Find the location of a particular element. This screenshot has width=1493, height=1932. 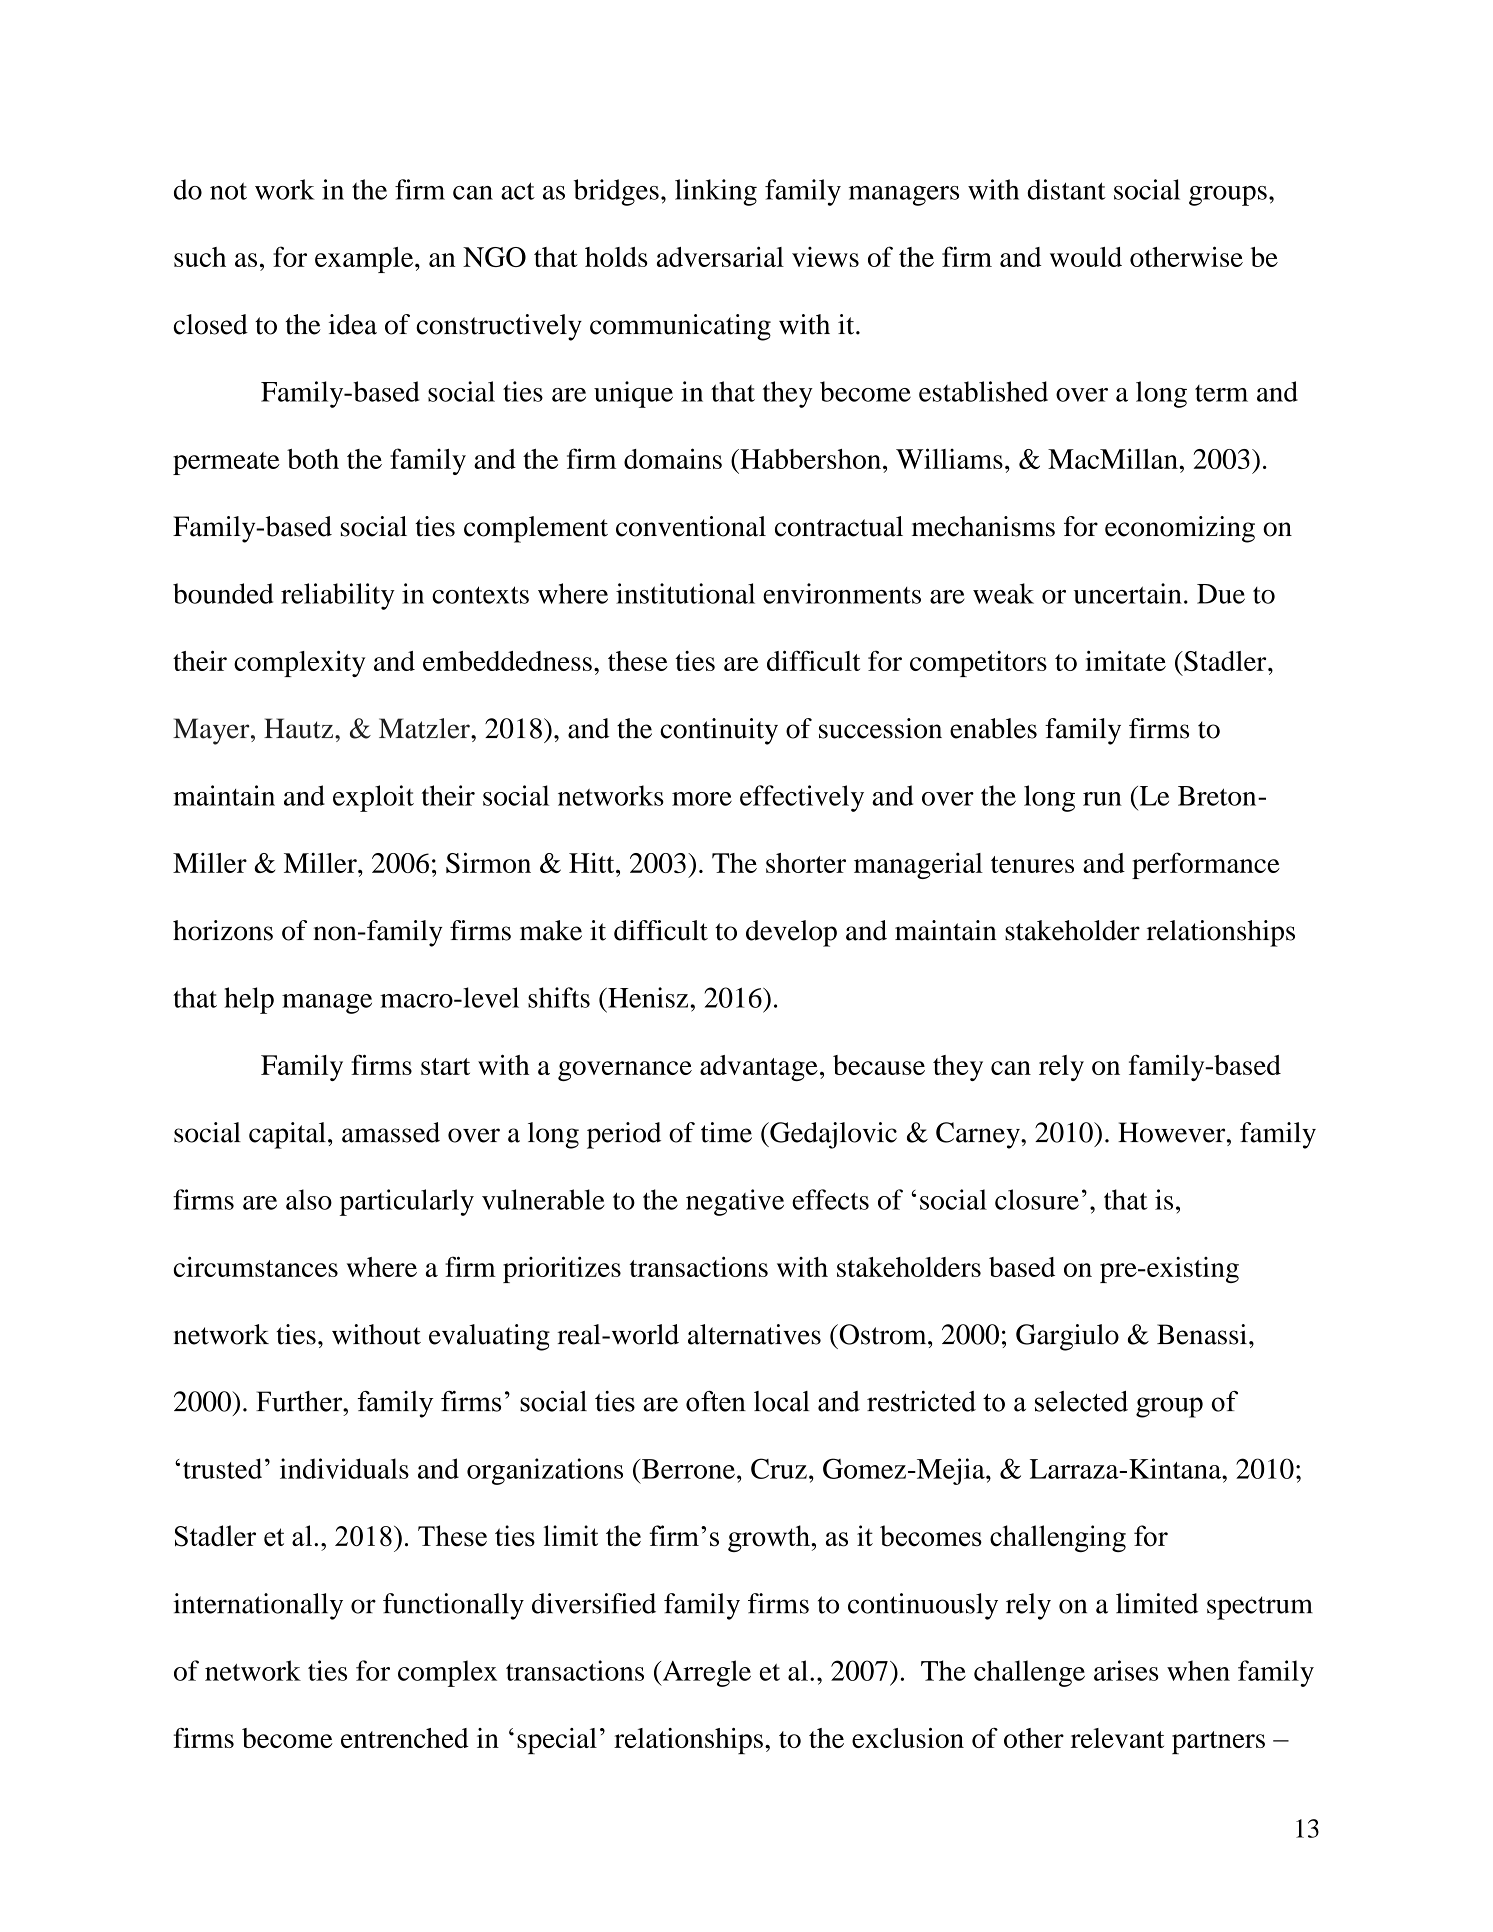

entrenched is located at coordinates (405, 1738).
